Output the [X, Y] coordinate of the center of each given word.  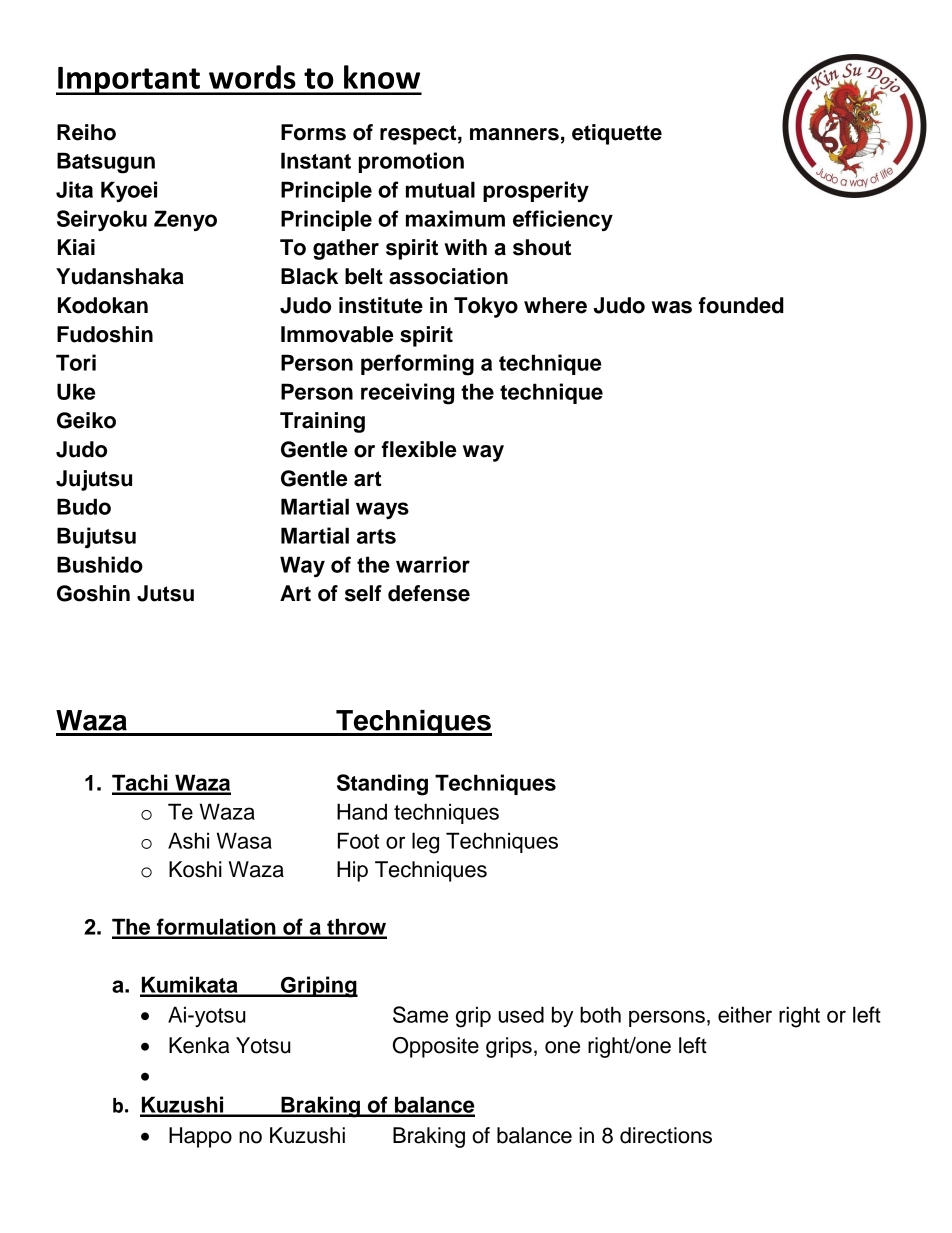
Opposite [436, 1047]
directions [666, 1135]
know [382, 77]
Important [129, 81]
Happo [200, 1137]
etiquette [617, 134]
